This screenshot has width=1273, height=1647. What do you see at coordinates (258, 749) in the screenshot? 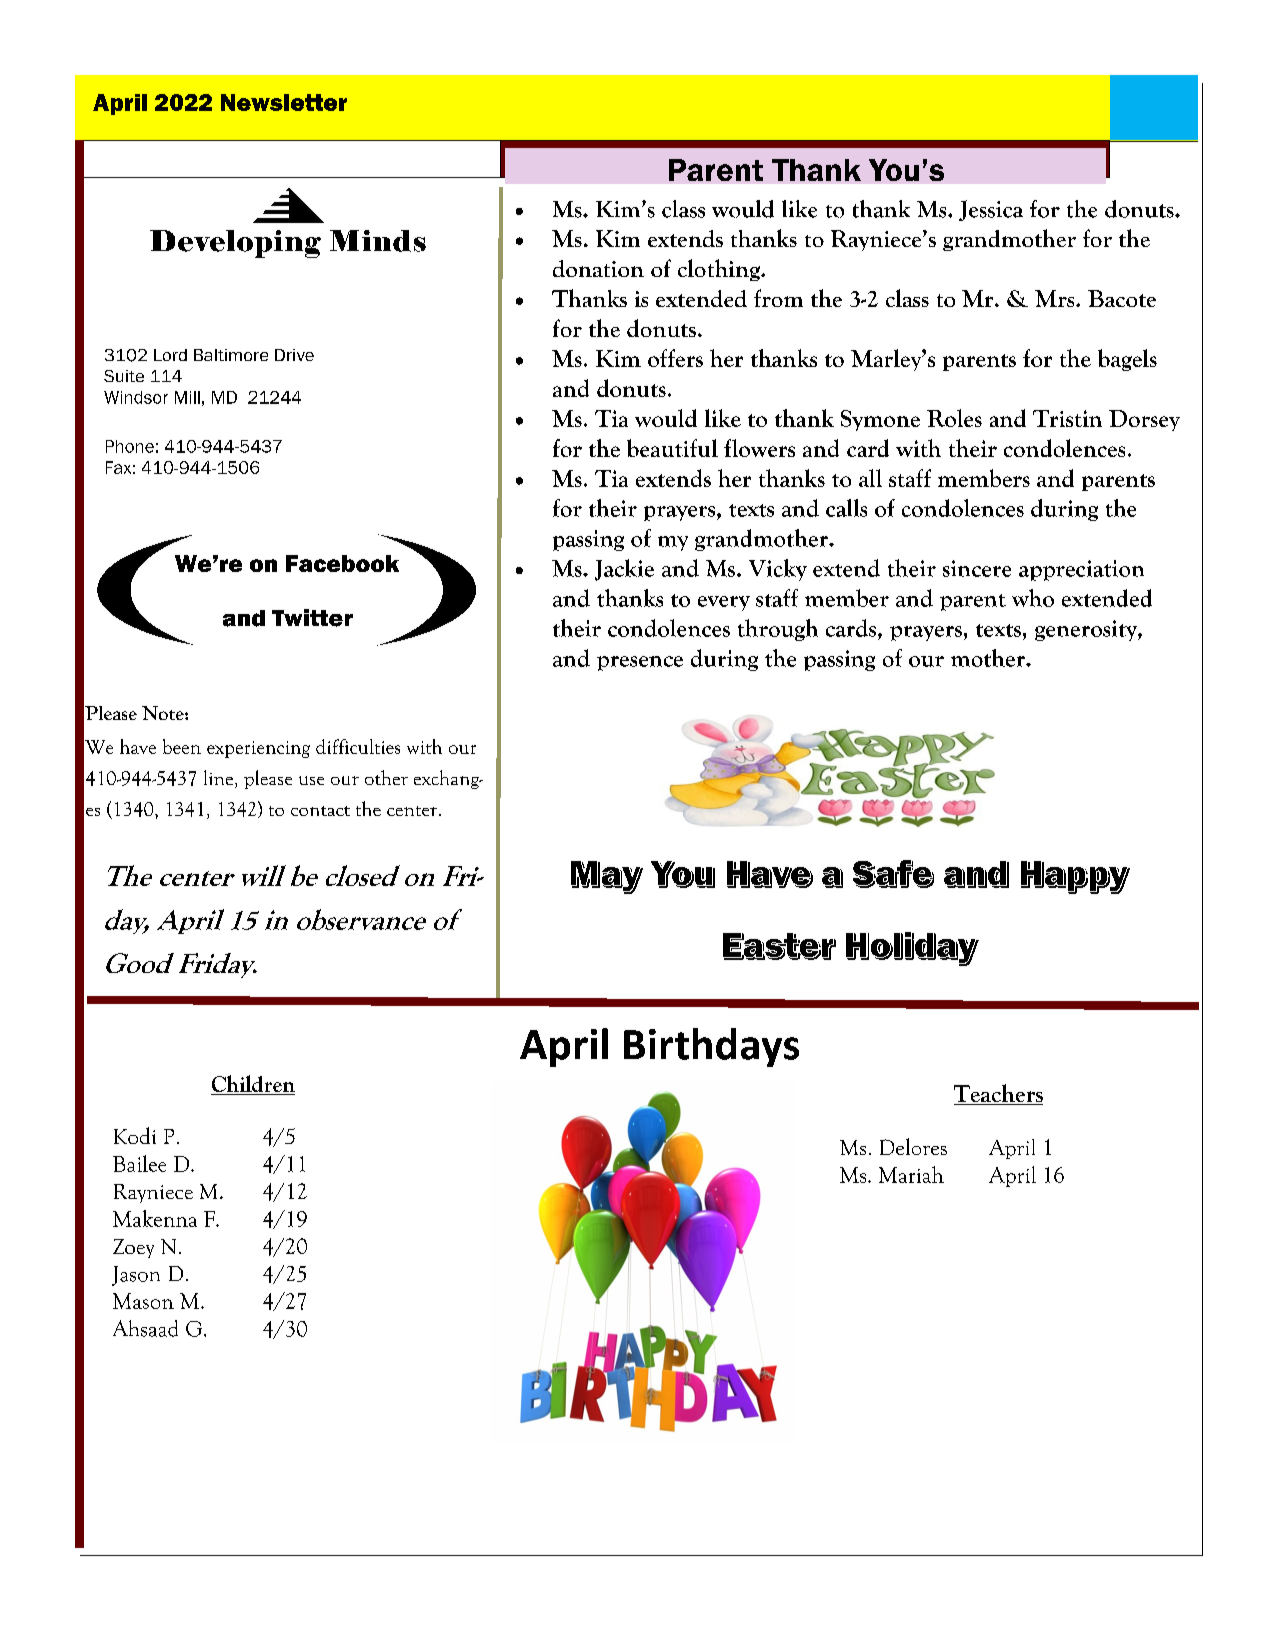
I see `experiencing` at bounding box center [258, 749].
